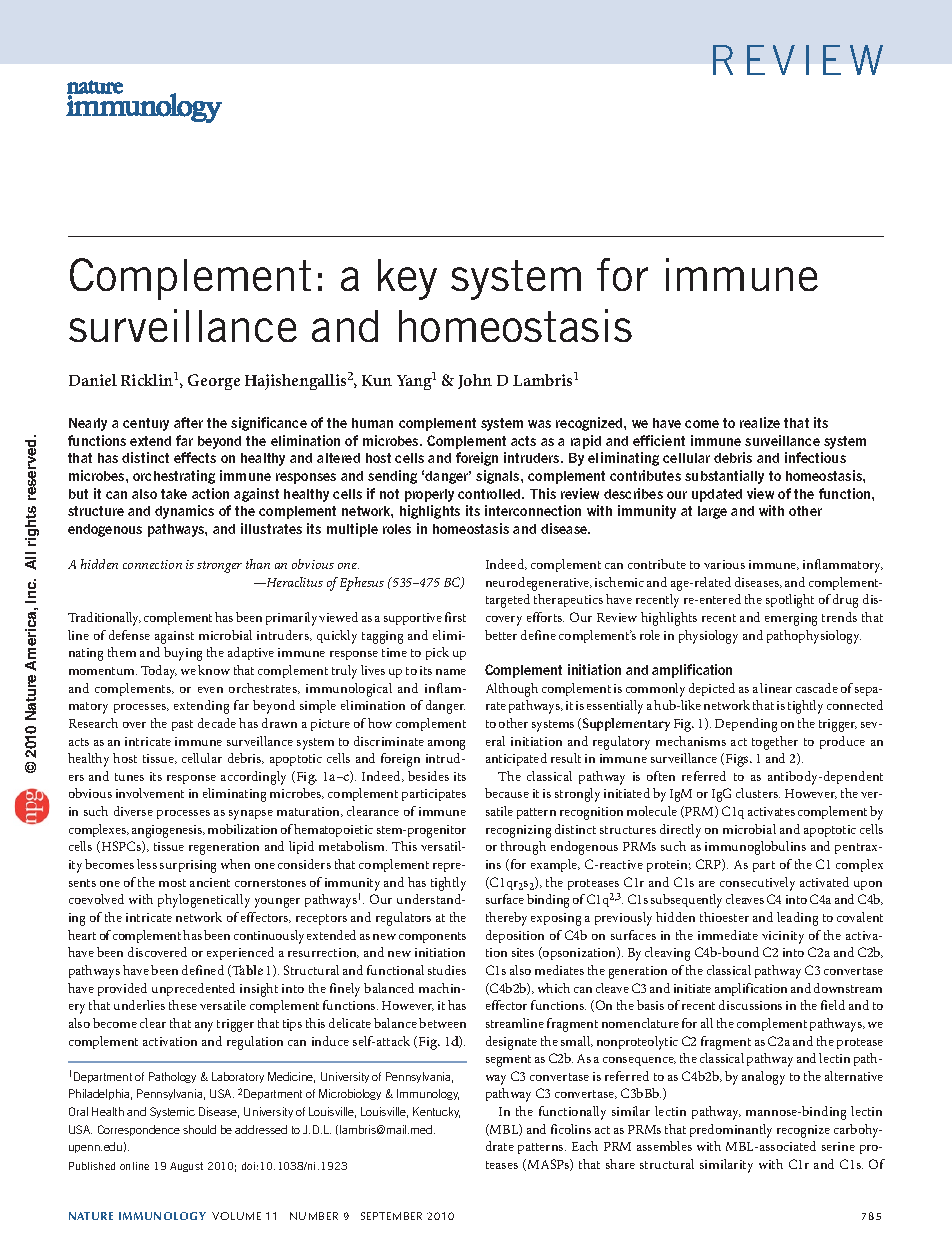  What do you see at coordinates (506, 919) in the document?
I see `thereby` at bounding box center [506, 919].
